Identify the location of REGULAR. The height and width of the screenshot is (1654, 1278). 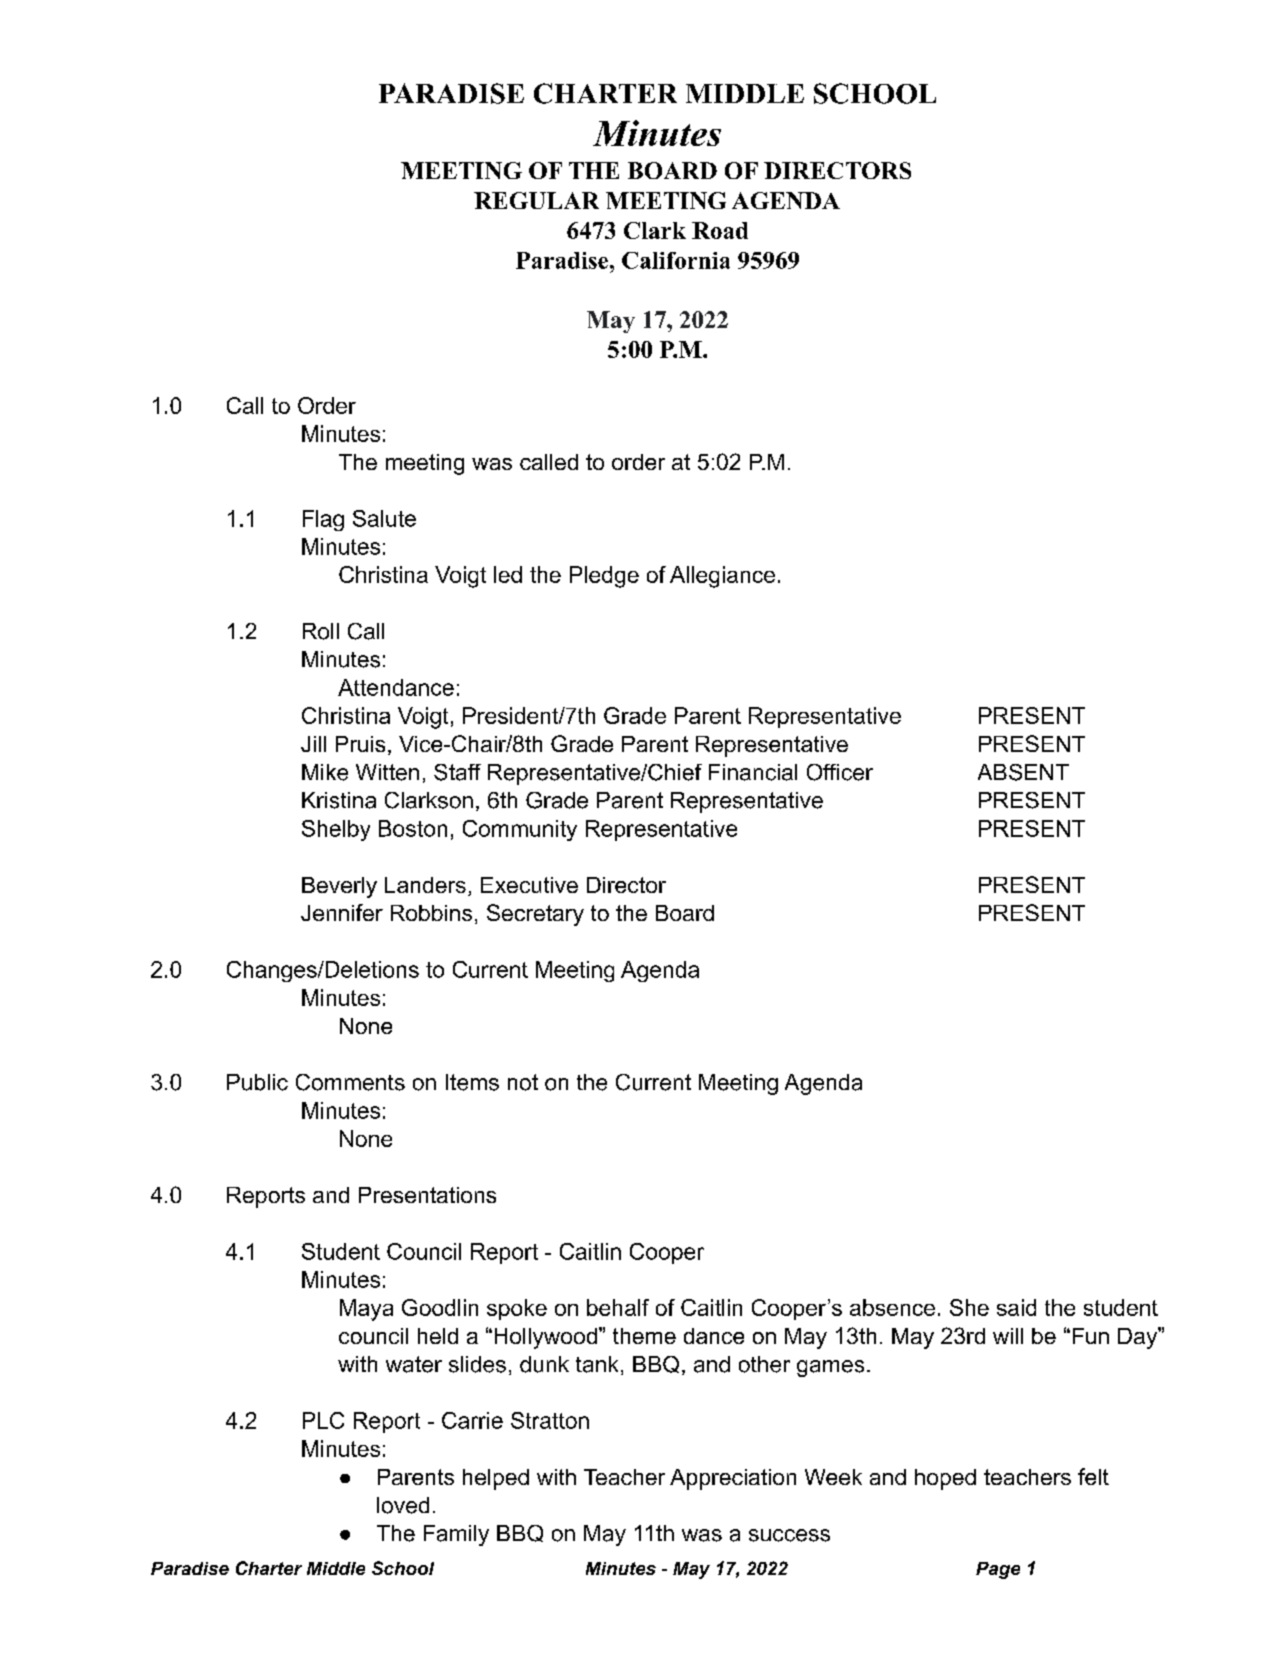
(536, 200).
